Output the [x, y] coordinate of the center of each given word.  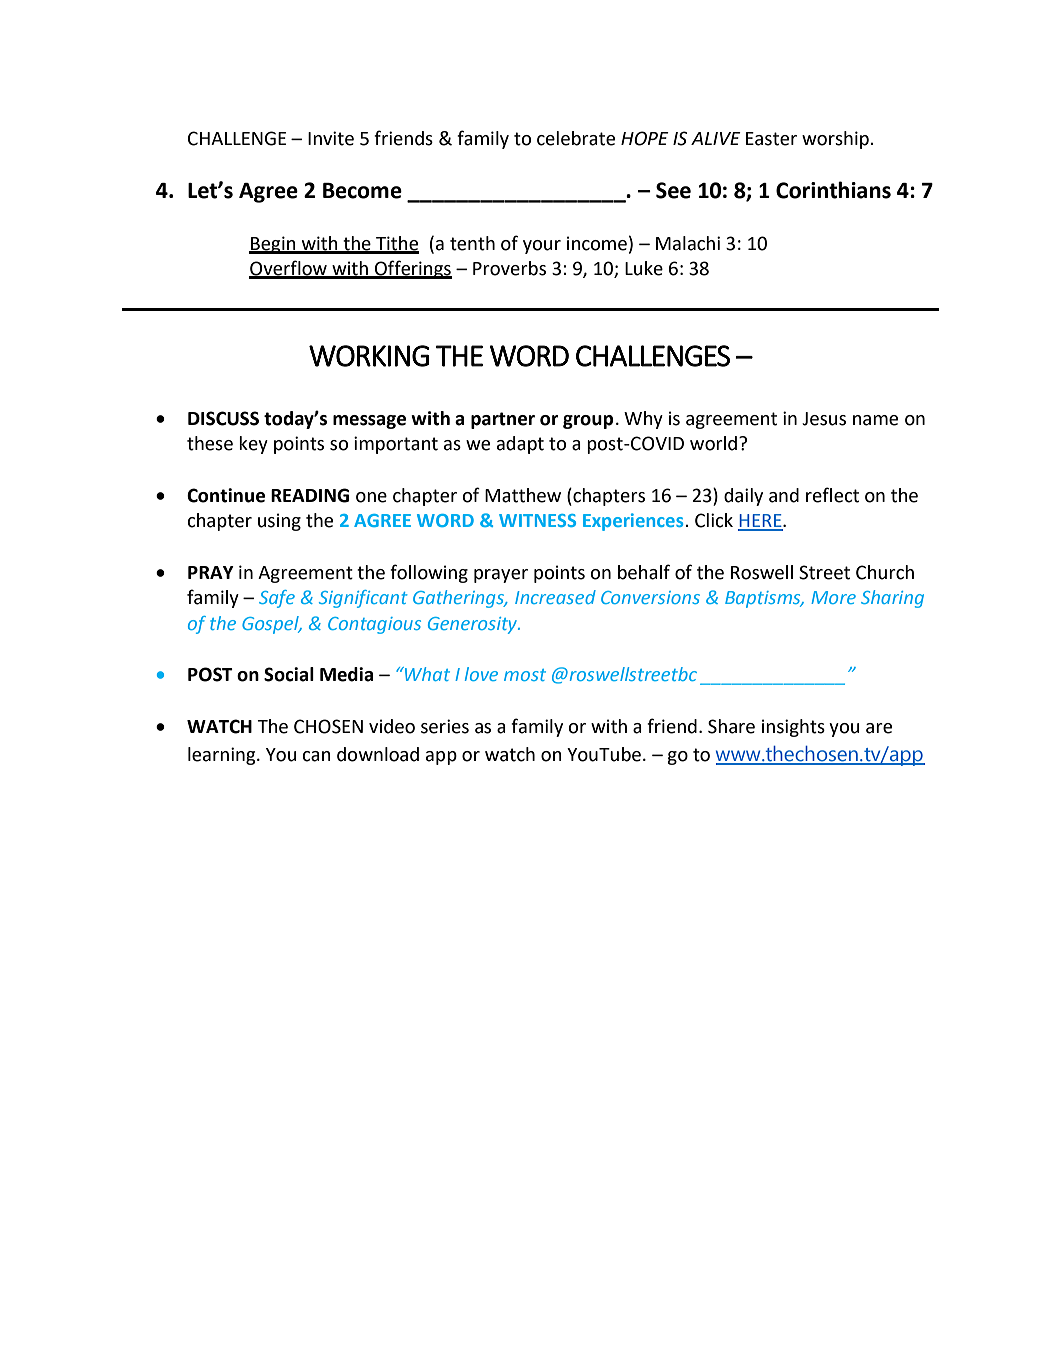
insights [793, 728]
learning [223, 756]
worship [836, 140]
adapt [520, 445]
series [445, 726]
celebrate [576, 138]
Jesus [824, 419]
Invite [331, 138]
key [253, 445]
